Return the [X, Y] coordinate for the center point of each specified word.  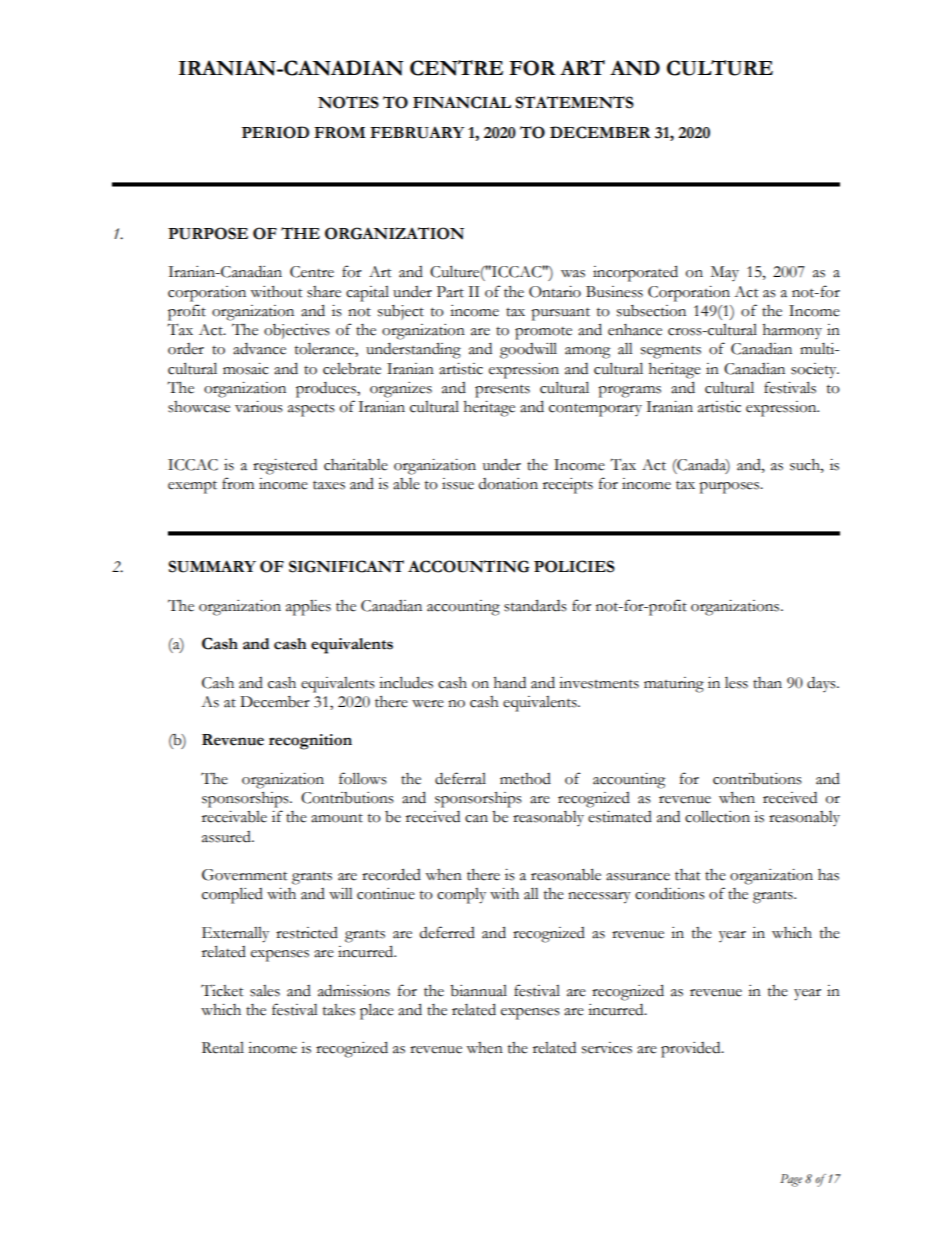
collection [717, 817]
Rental [223, 1048]
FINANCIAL [462, 102]
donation [508, 484]
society [815, 371]
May [725, 273]
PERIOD [275, 132]
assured [227, 837]
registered [285, 467]
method [525, 779]
